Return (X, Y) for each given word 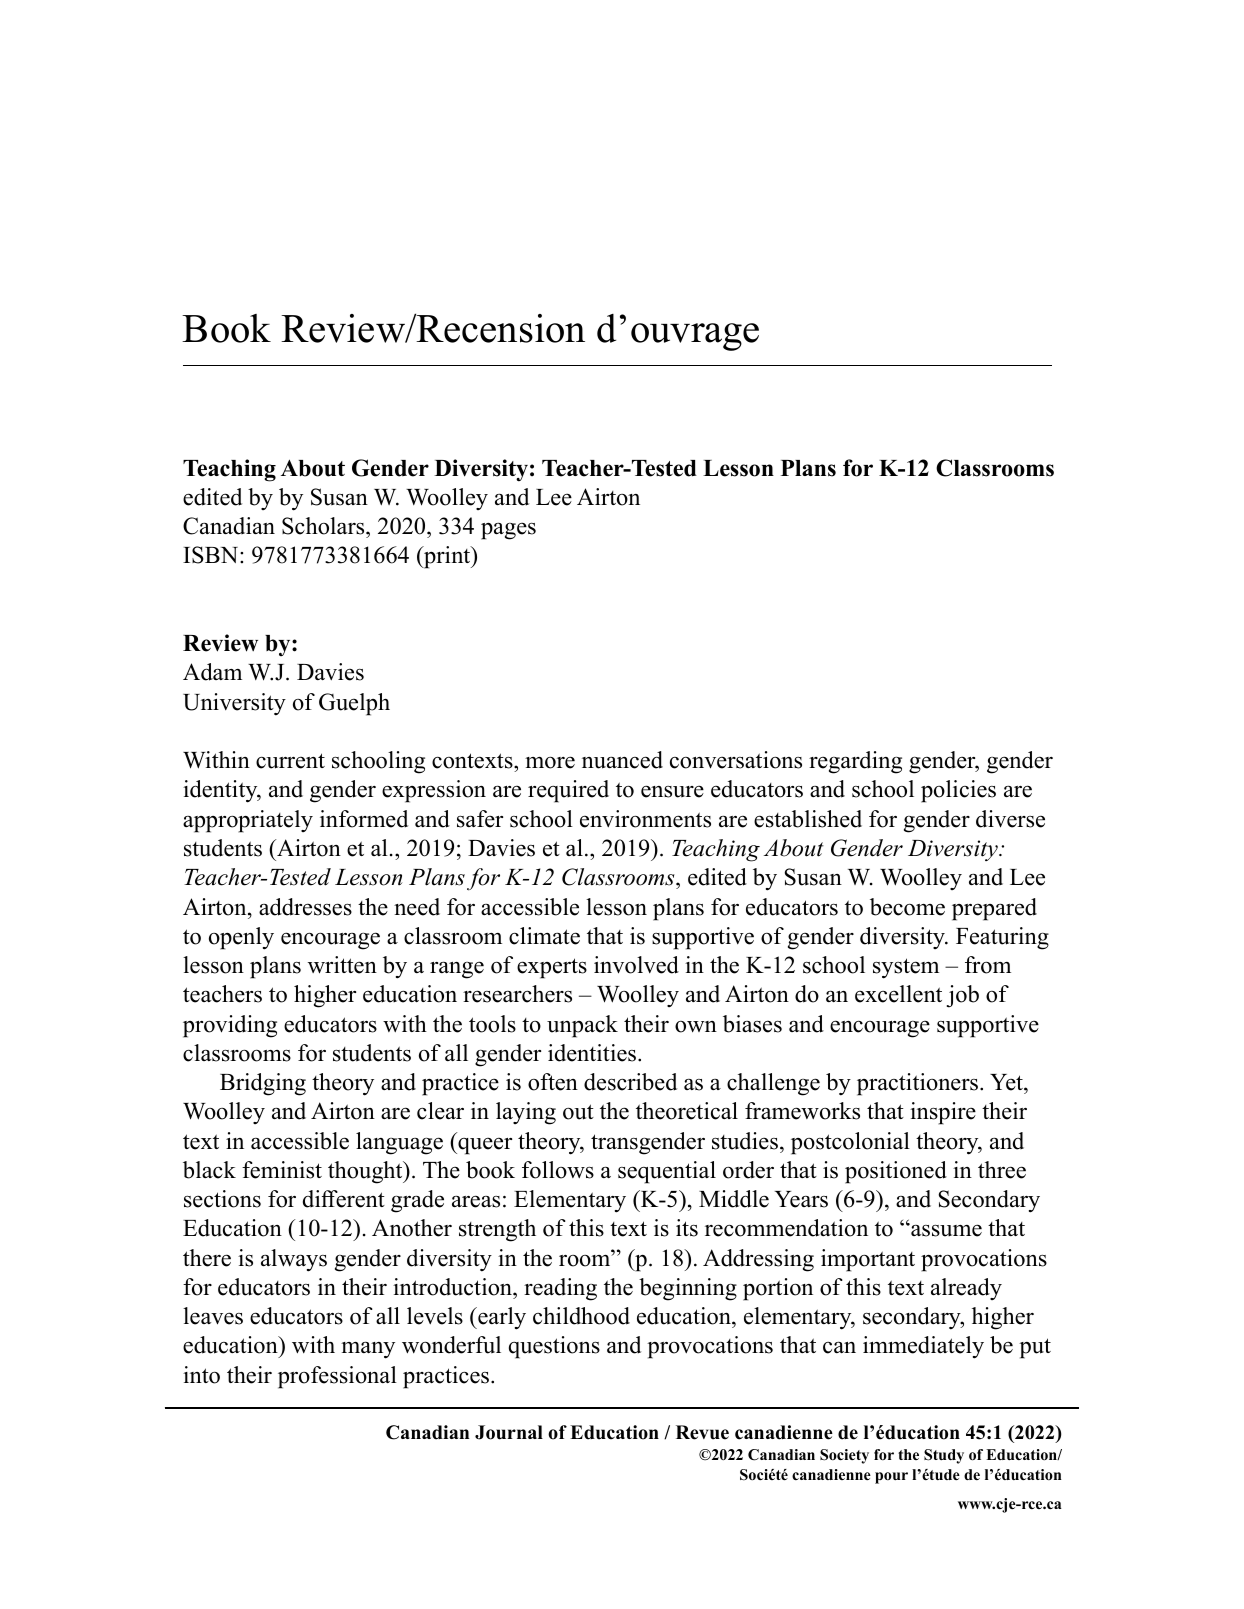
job (963, 996)
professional (337, 1377)
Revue (702, 1432)
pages (508, 531)
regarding (855, 762)
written (342, 965)
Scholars (324, 527)
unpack (582, 1026)
